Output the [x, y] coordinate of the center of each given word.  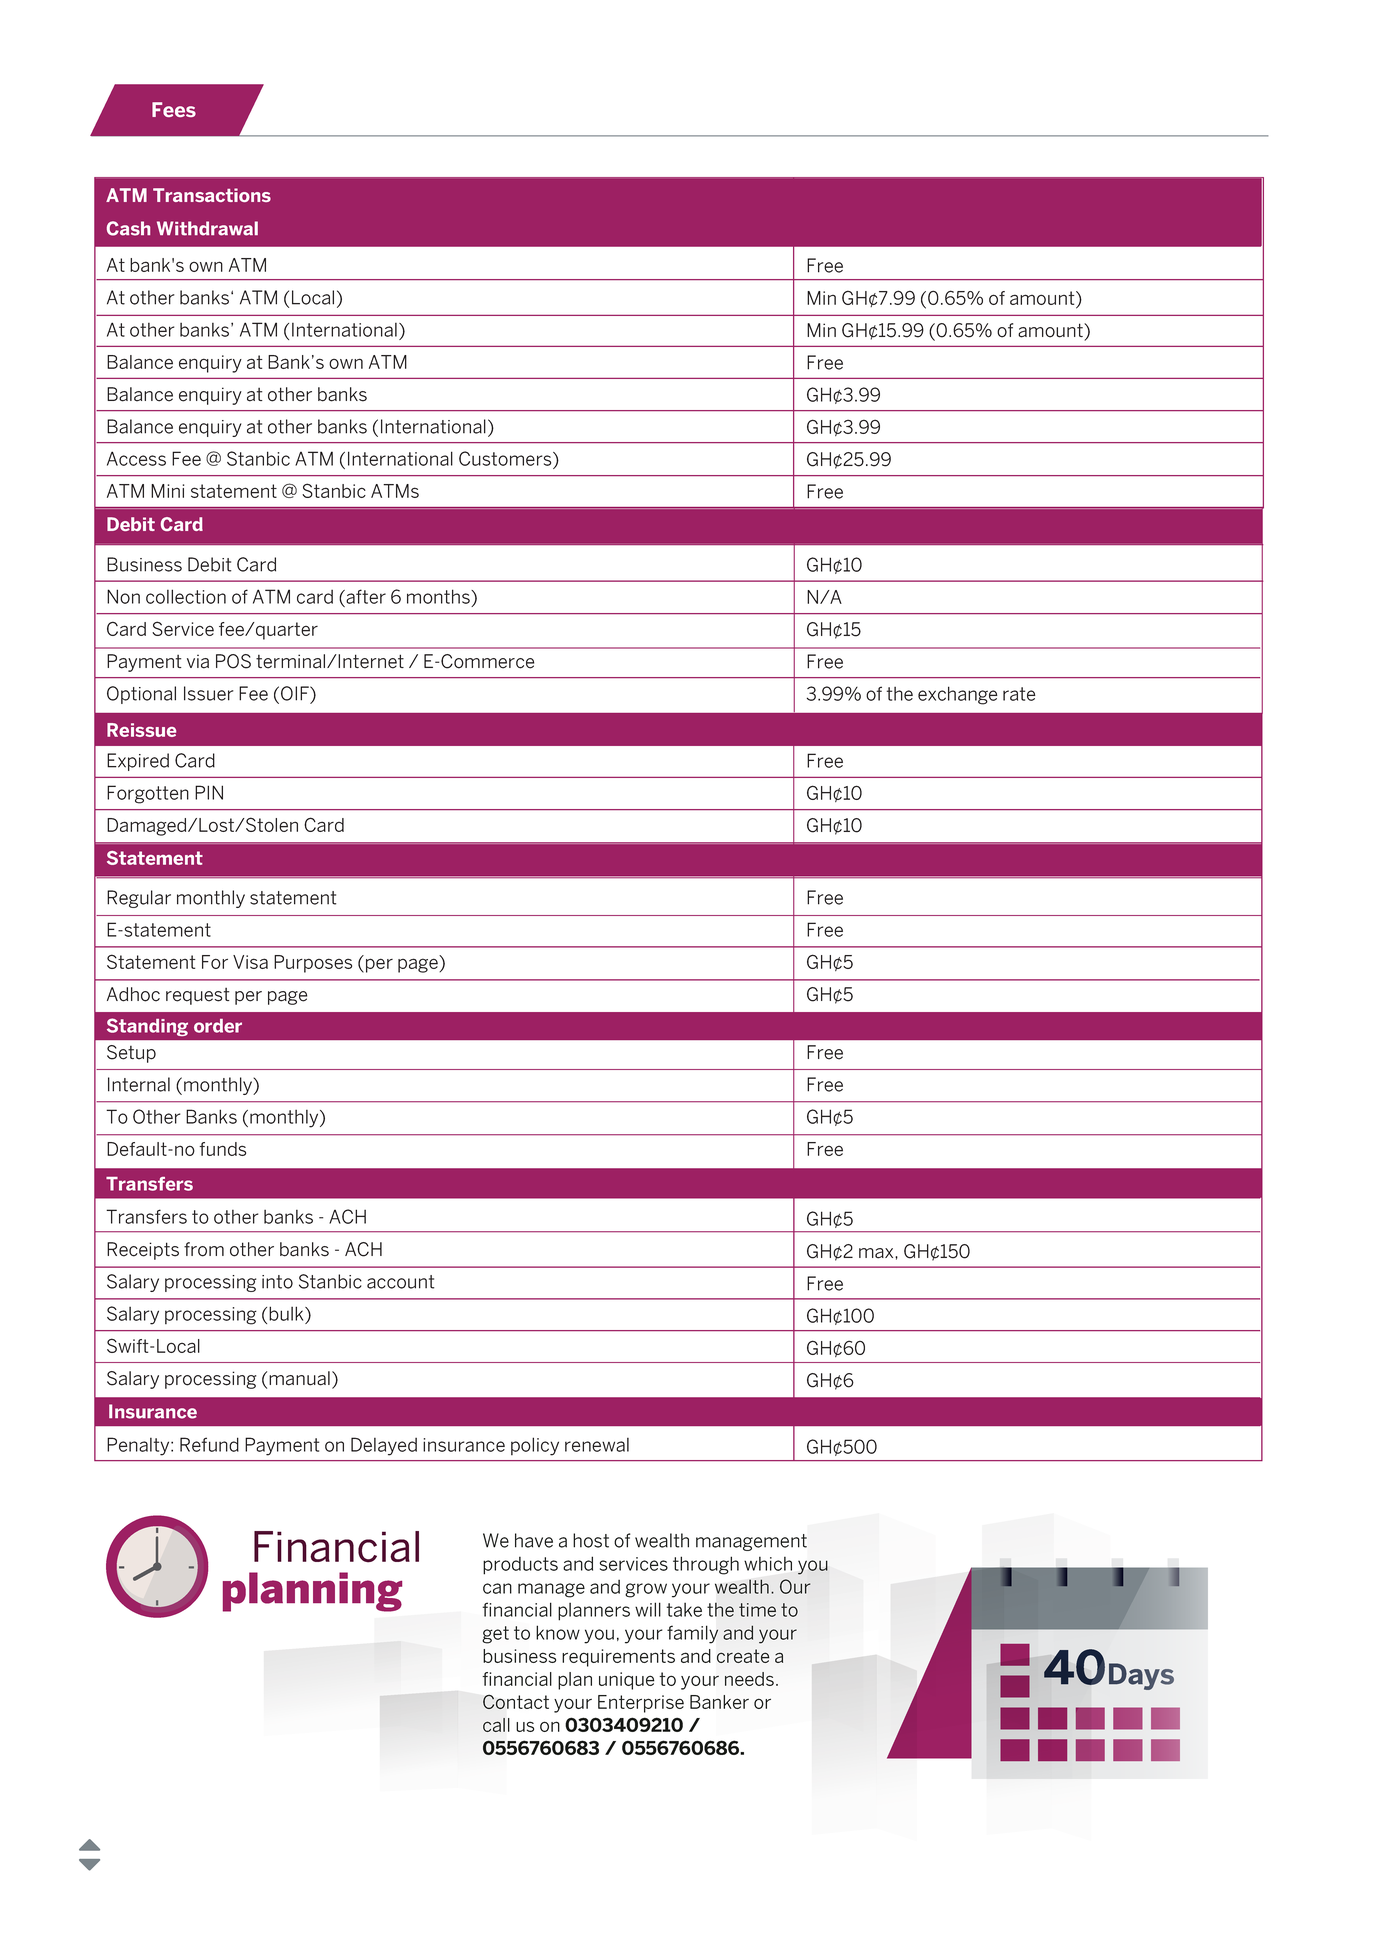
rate [1019, 694]
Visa [250, 962]
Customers [506, 458]
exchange [958, 695]
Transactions [212, 195]
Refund [209, 1444]
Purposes [313, 964]
